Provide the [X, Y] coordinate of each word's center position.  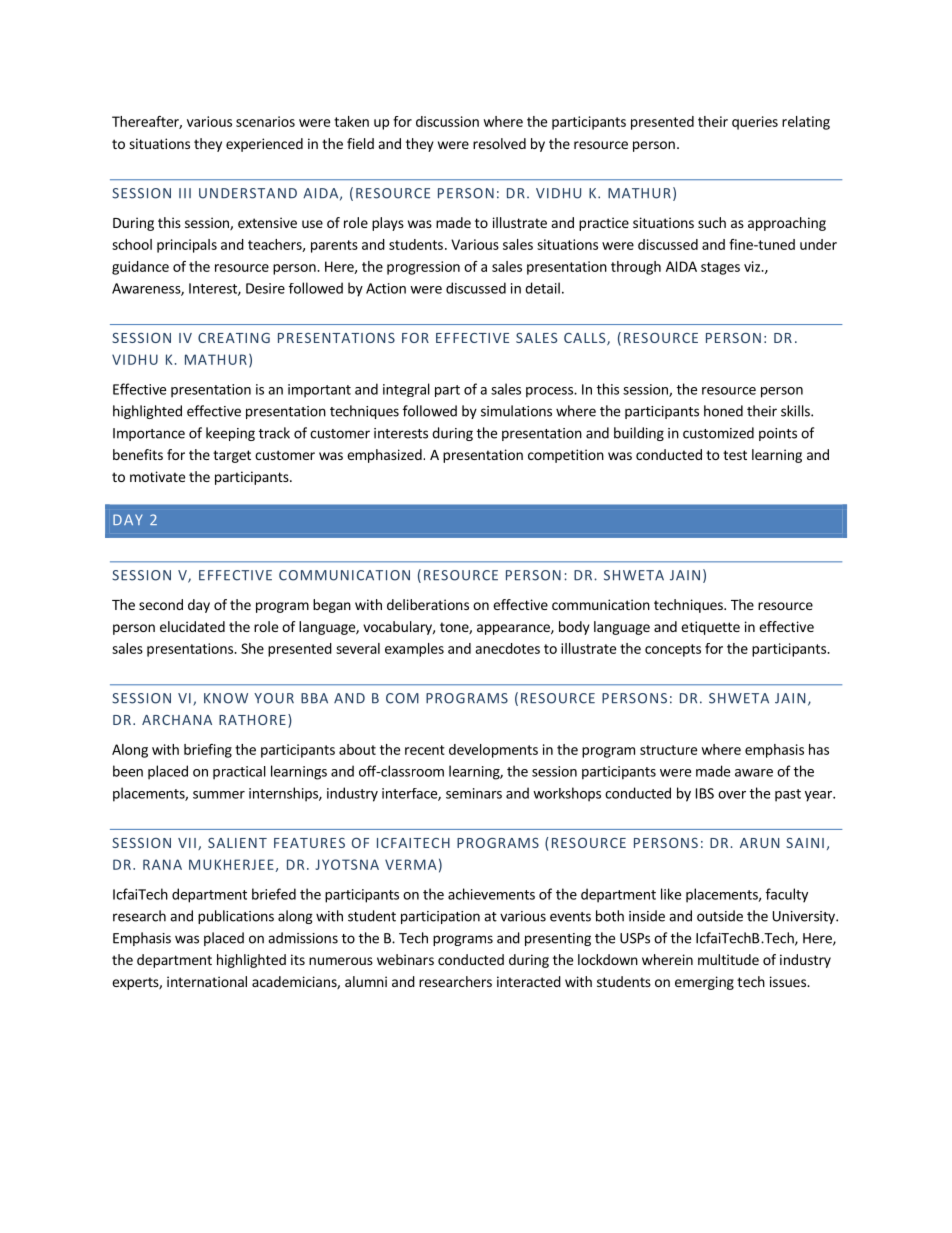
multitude [728, 959]
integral [406, 390]
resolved [499, 143]
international [207, 981]
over [732, 795]
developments [493, 751]
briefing [208, 751]
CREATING [234, 338]
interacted [529, 981]
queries [755, 123]
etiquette [710, 628]
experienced [264, 145]
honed [723, 411]
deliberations [428, 604]
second [161, 604]
